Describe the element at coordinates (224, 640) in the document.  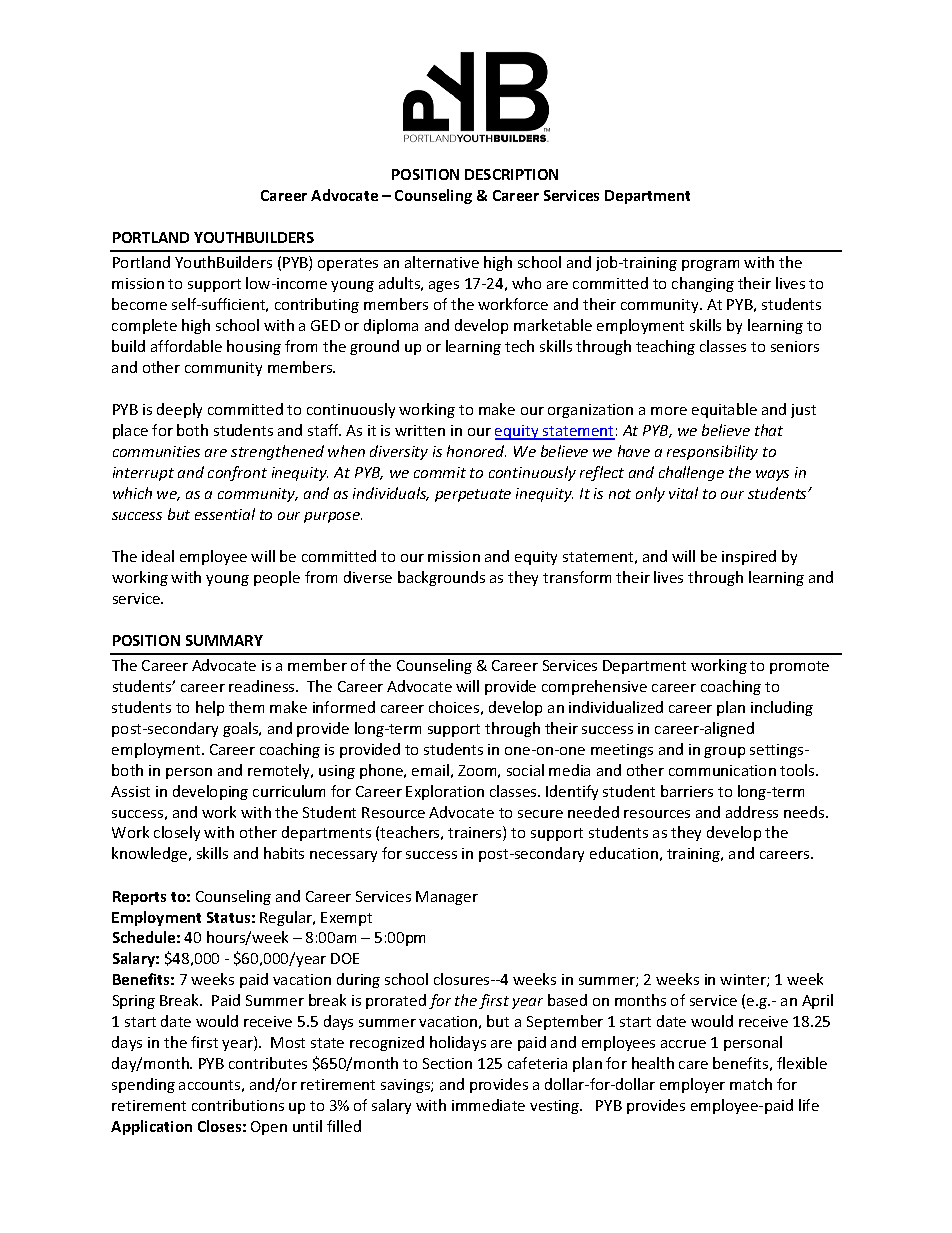
I see `SUMMARY` at that location.
